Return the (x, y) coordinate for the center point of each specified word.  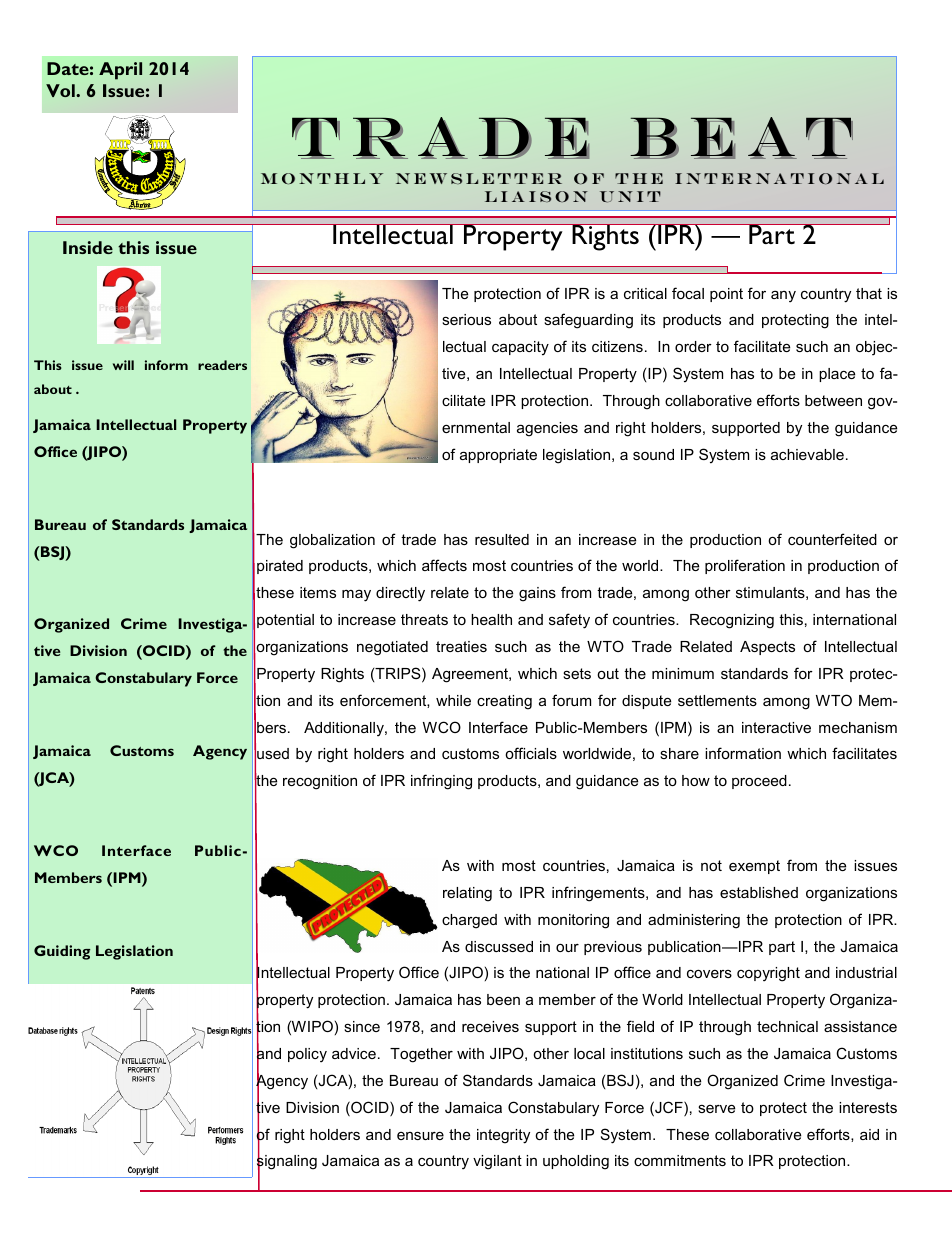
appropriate (498, 456)
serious (466, 319)
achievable (807, 454)
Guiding (62, 952)
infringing (441, 782)
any (783, 296)
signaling (287, 1163)
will (123, 365)
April (120, 71)
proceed (759, 782)
